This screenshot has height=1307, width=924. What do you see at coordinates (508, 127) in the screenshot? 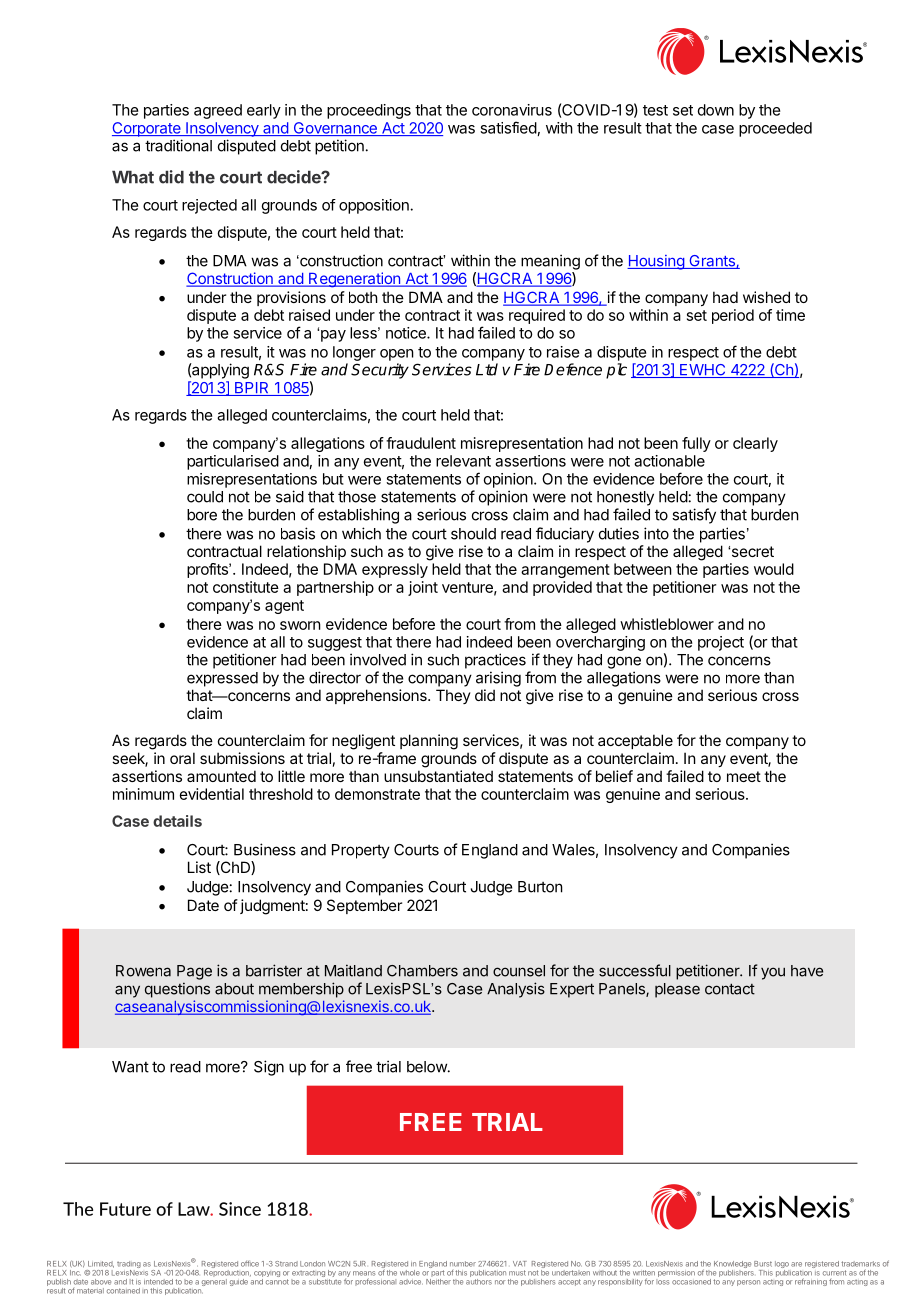
I see `satisfied` at bounding box center [508, 127].
